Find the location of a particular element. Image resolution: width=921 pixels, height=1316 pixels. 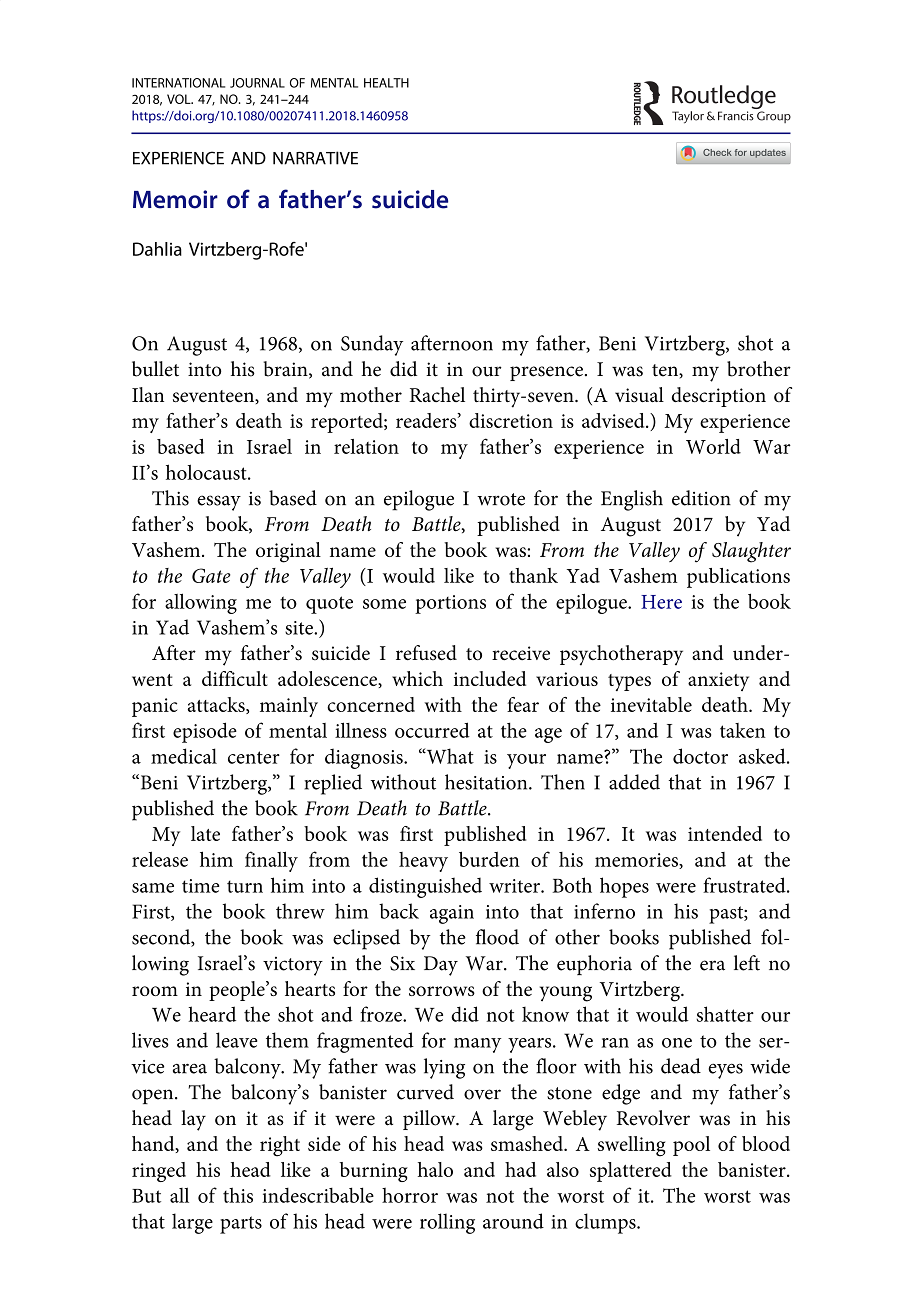

refused is located at coordinates (426, 653).
